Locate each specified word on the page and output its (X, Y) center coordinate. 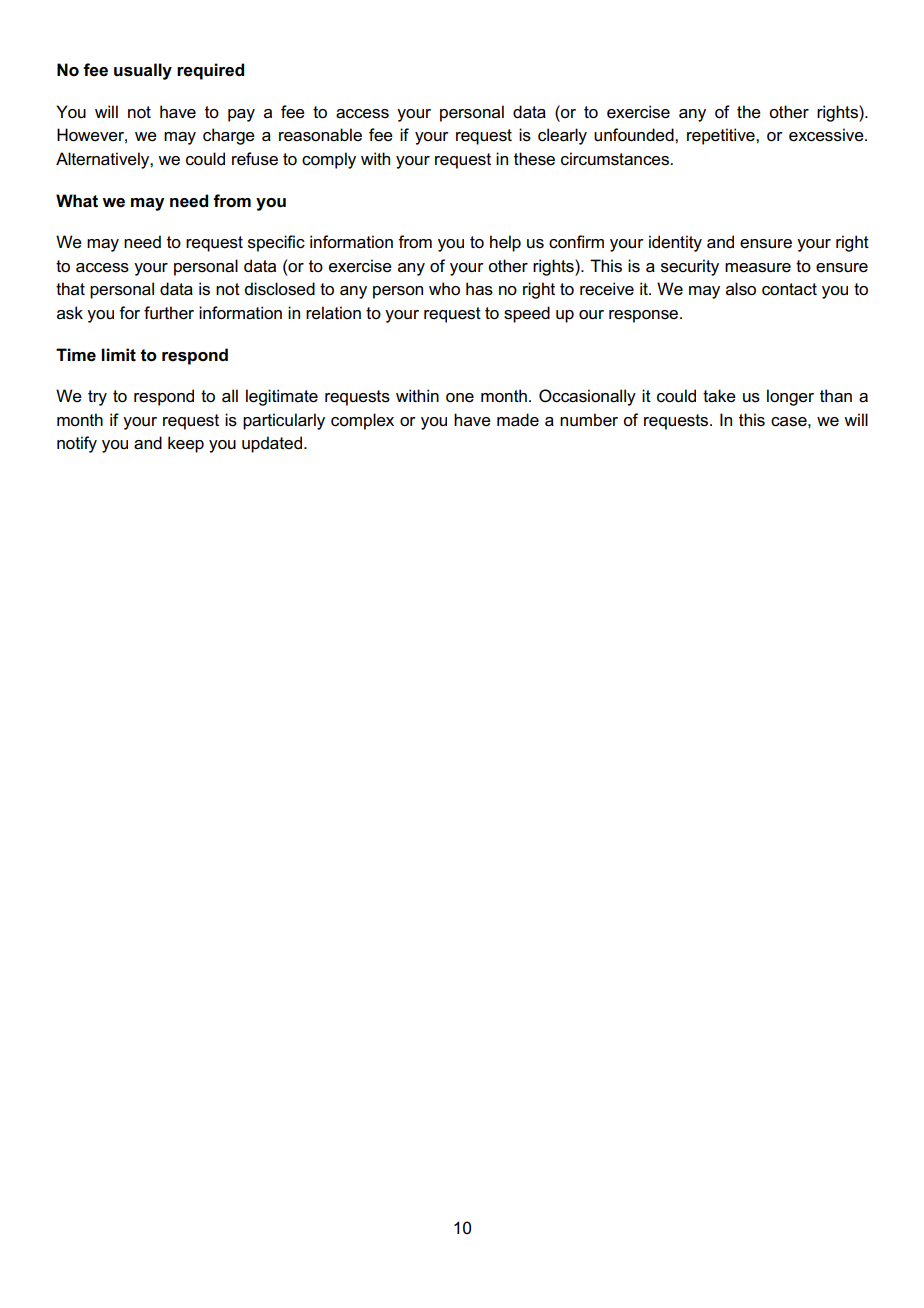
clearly (562, 136)
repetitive (722, 136)
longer (790, 397)
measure (758, 268)
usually (143, 71)
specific (276, 243)
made (518, 420)
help (505, 243)
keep (186, 444)
